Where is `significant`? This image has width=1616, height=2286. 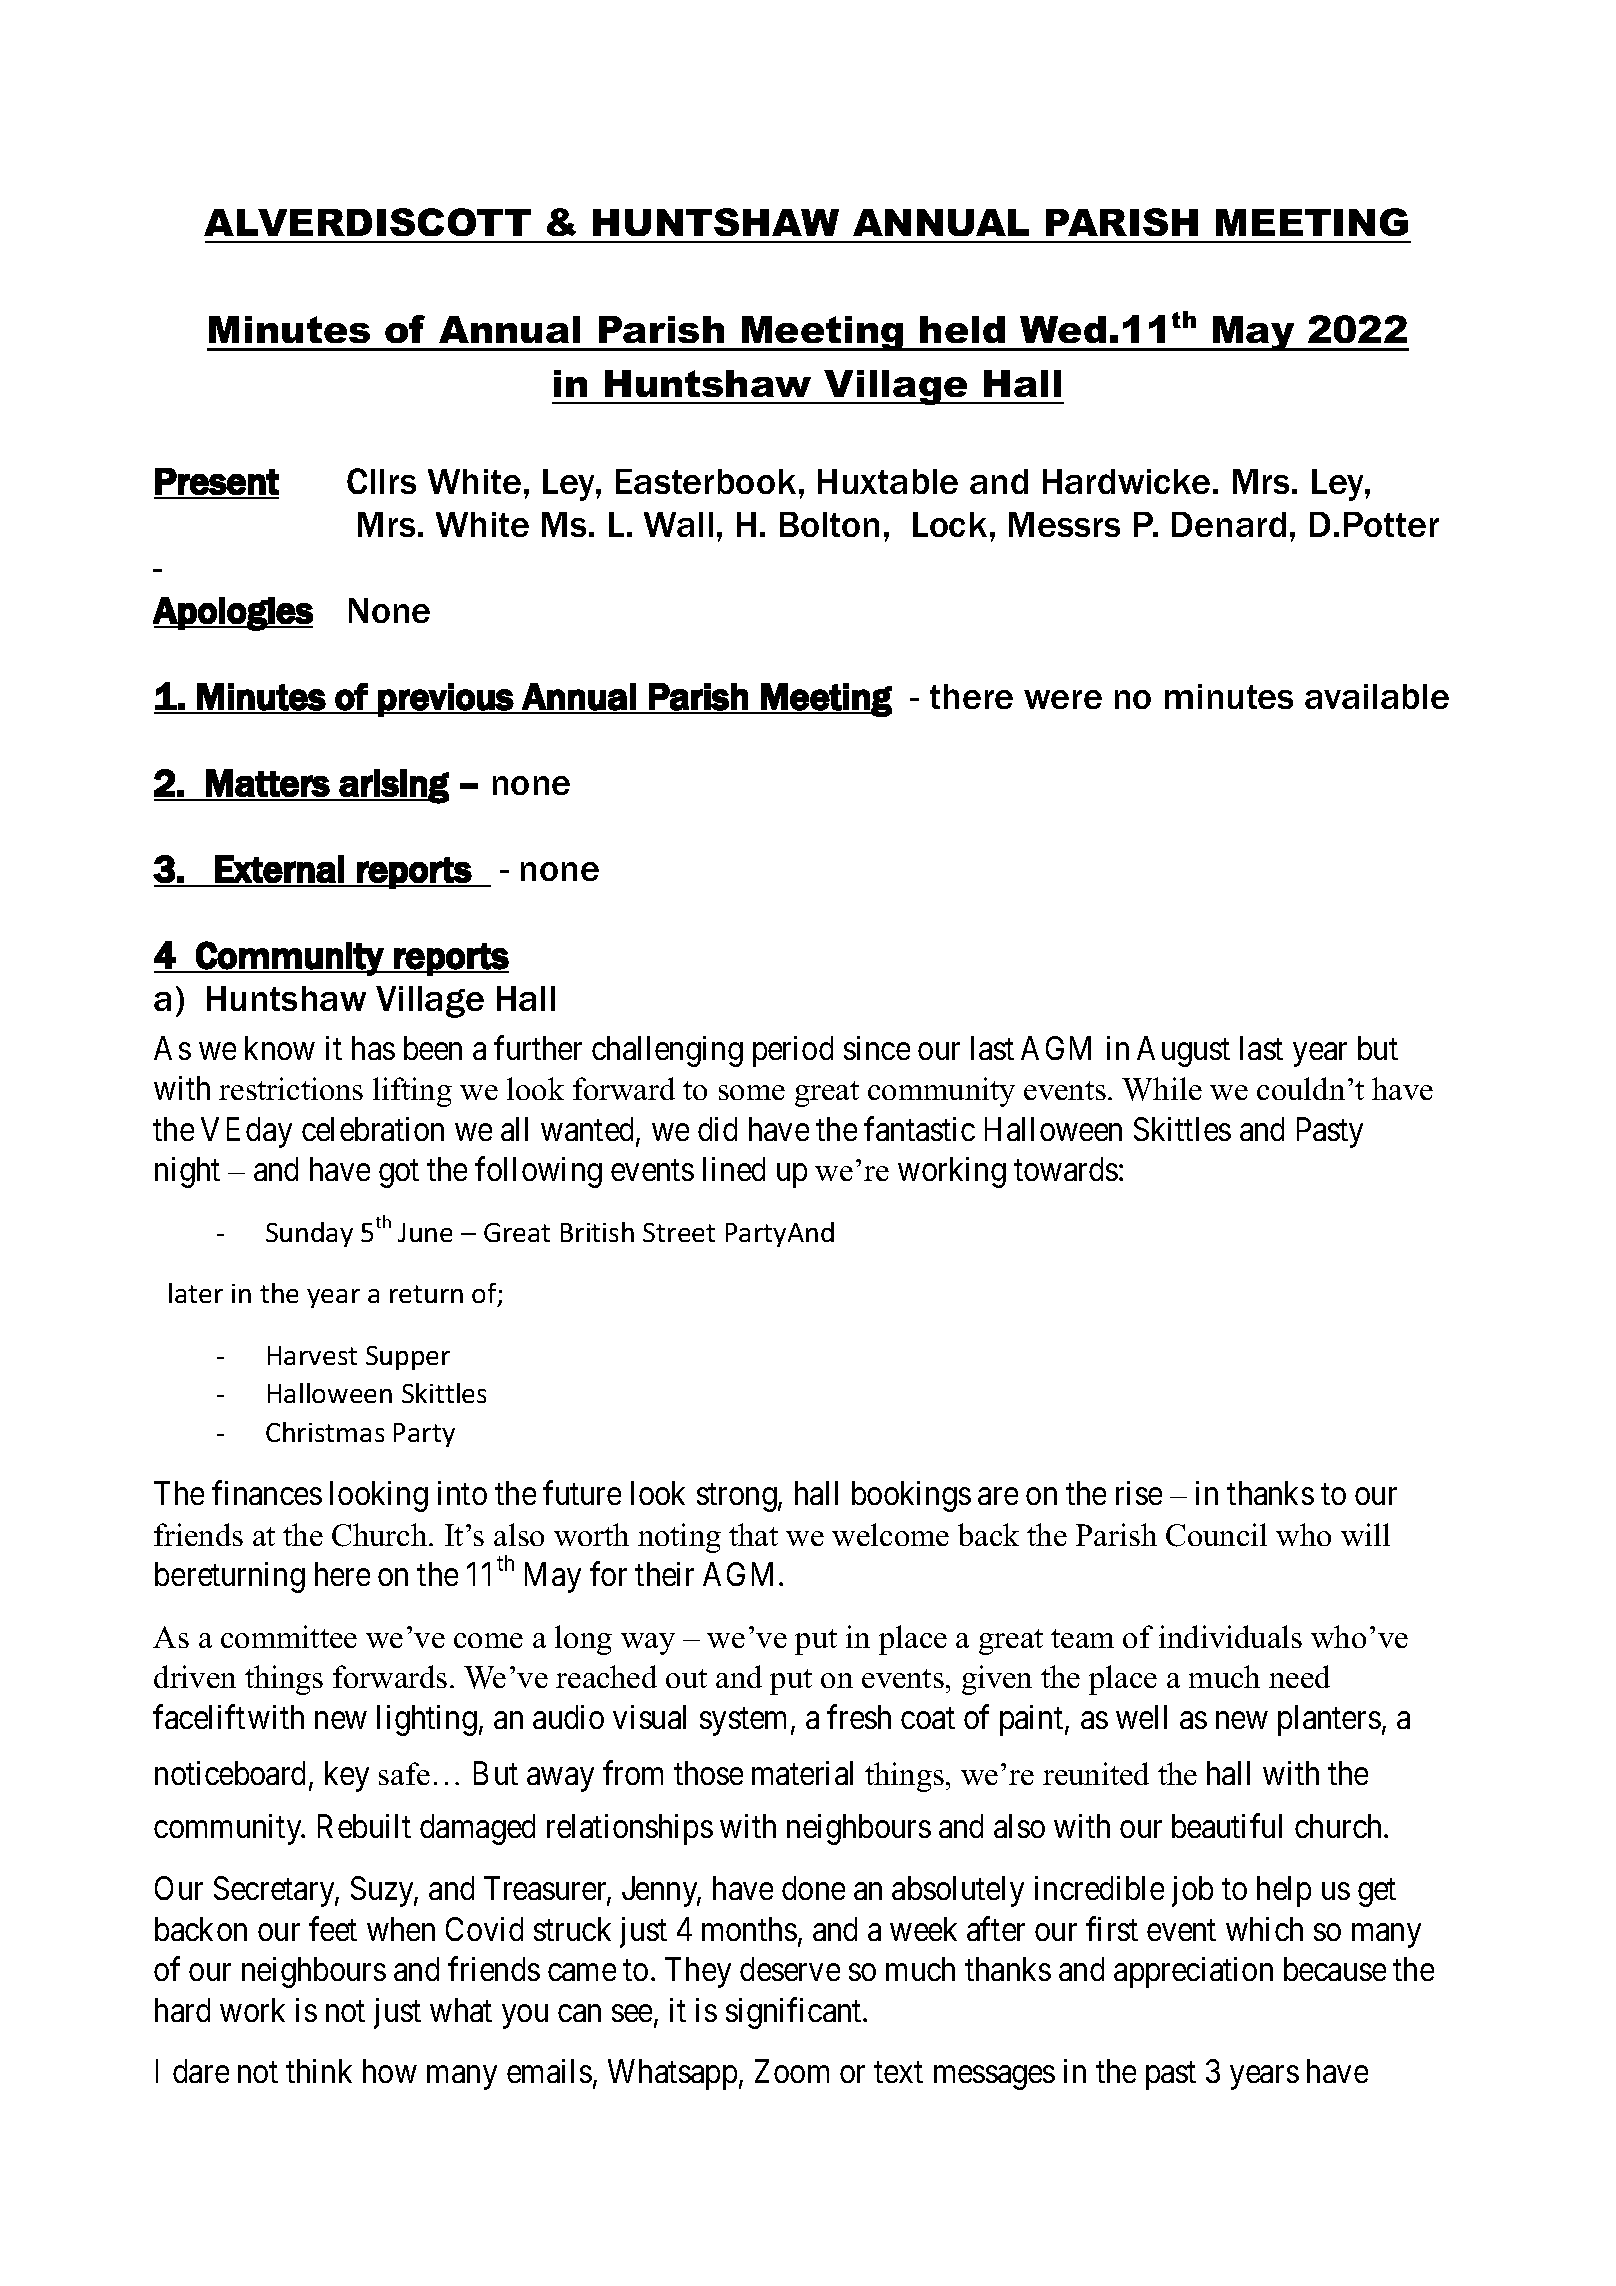 significant is located at coordinates (795, 2013).
